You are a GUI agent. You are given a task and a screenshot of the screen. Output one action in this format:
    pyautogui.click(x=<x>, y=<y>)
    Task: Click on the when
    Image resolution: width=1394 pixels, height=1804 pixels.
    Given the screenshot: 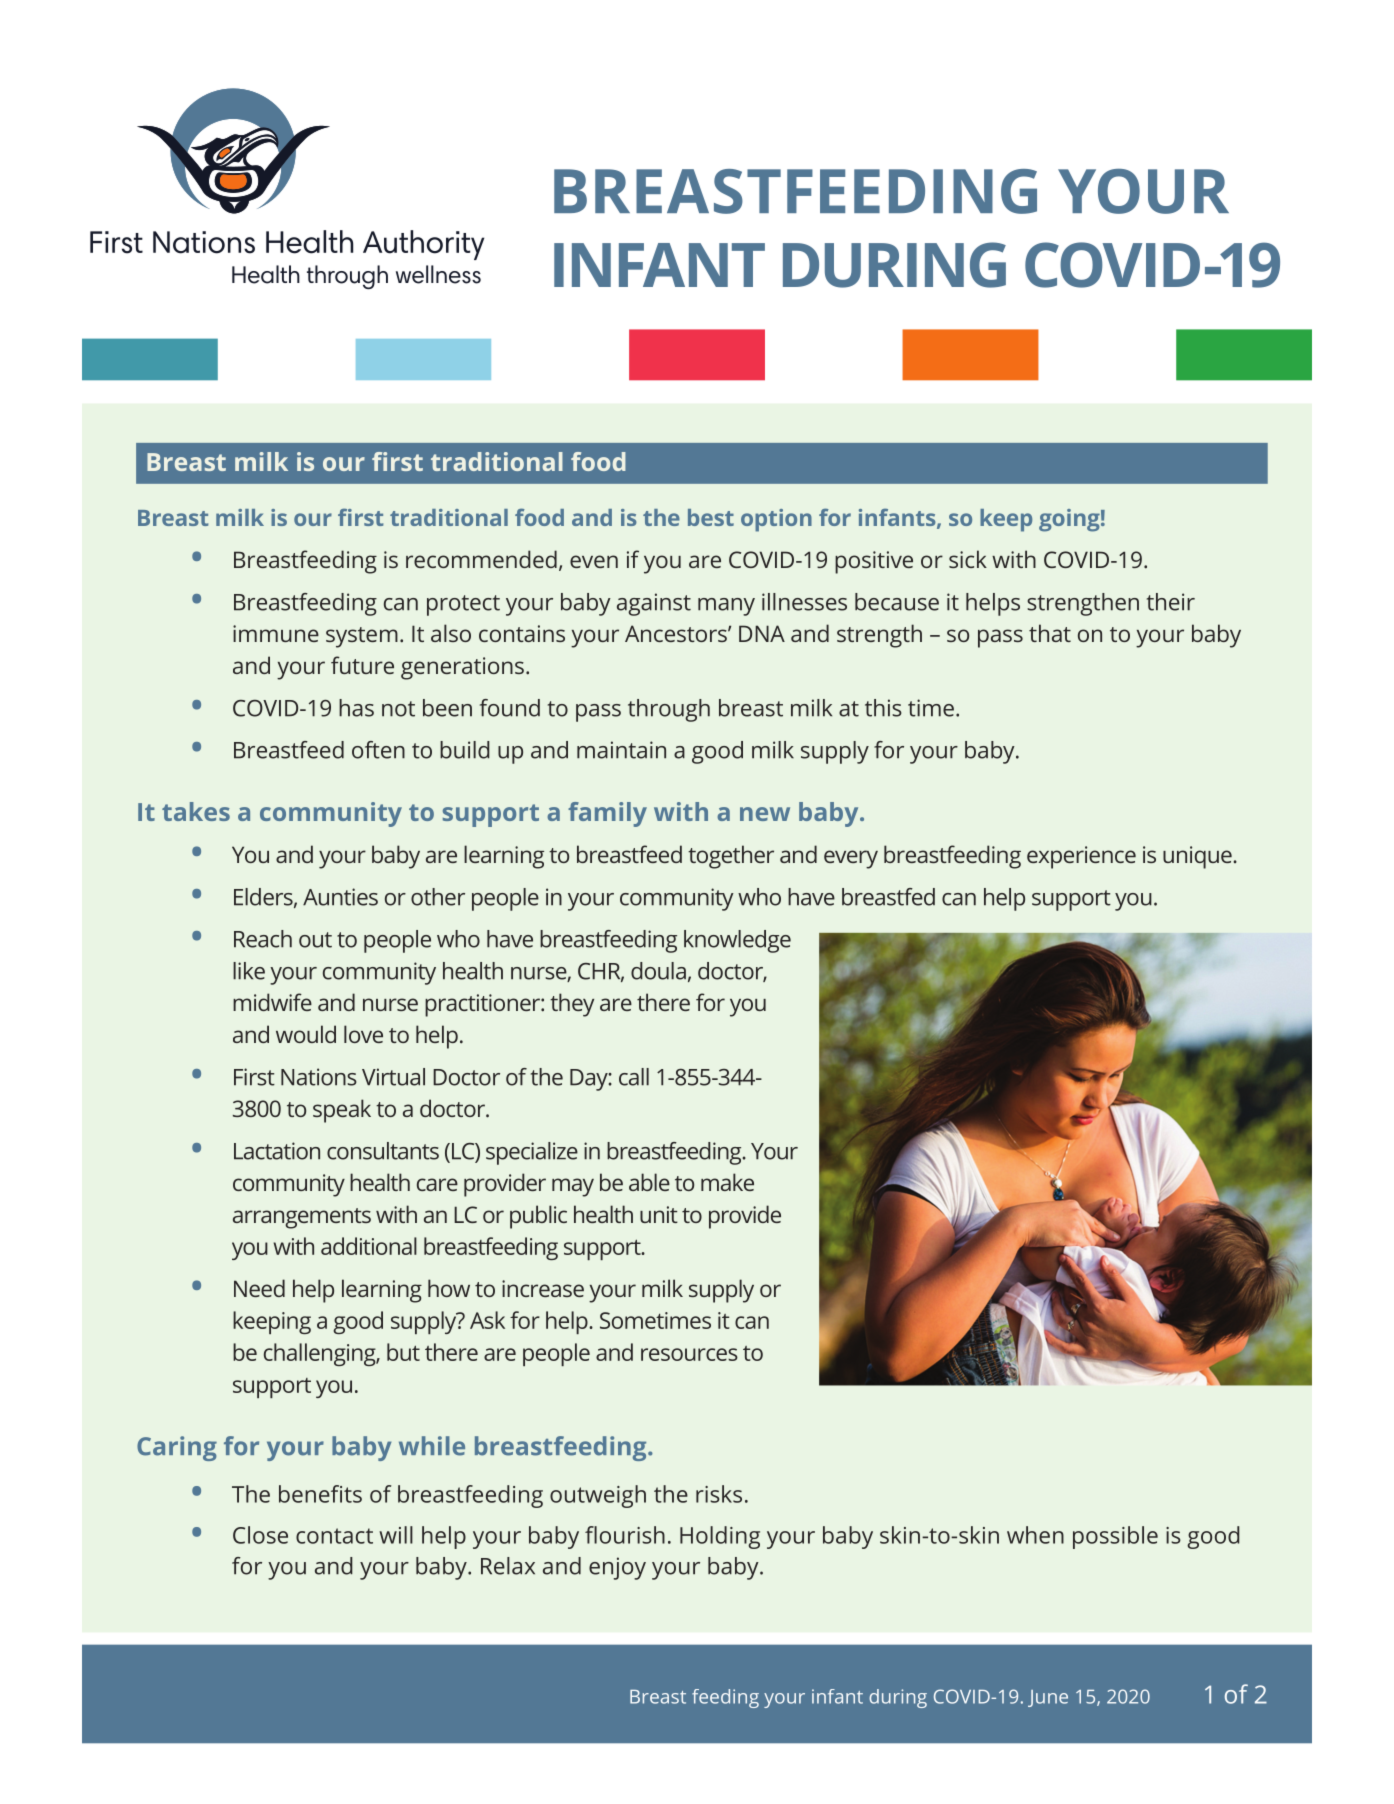 What is the action you would take?
    pyautogui.click(x=1035, y=1535)
